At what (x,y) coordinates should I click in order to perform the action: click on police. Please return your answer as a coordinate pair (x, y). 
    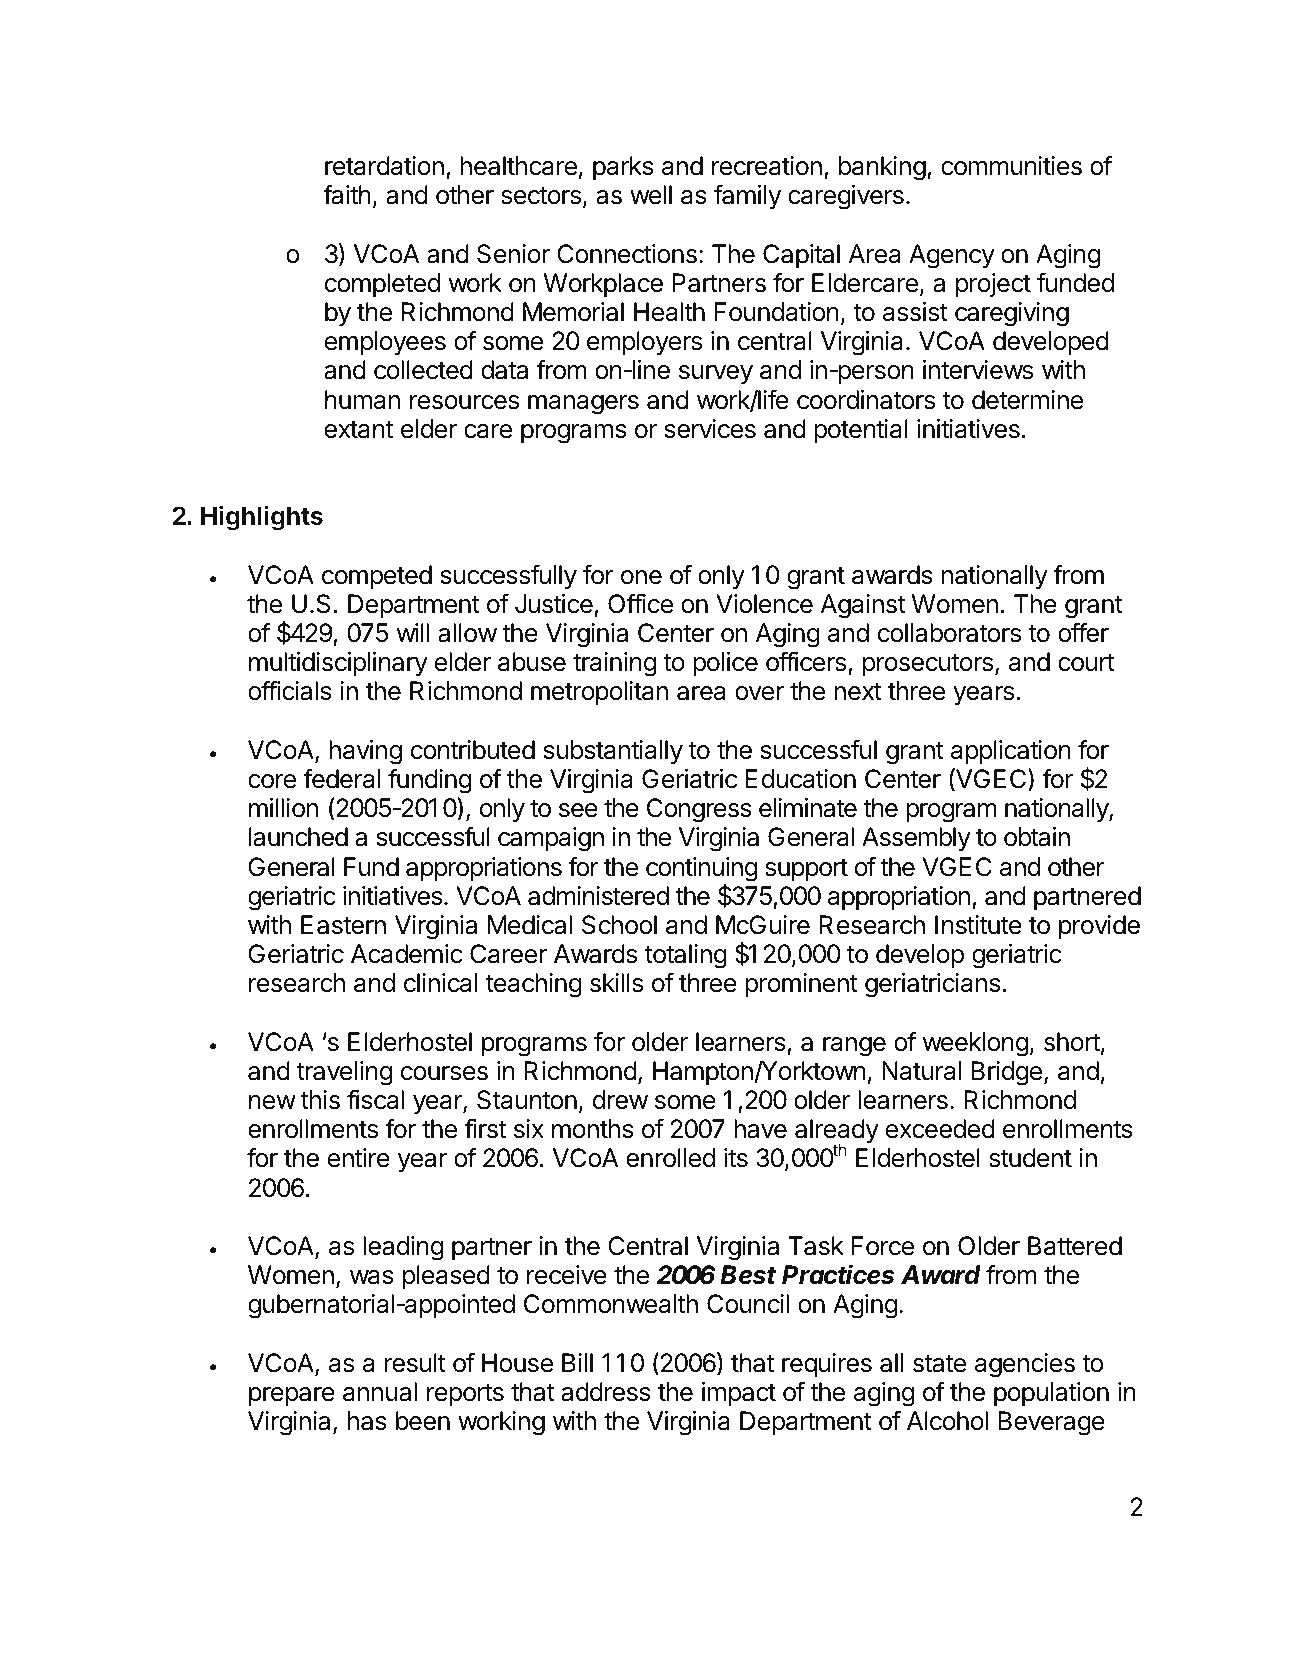
    Looking at the image, I should click on (725, 664).
